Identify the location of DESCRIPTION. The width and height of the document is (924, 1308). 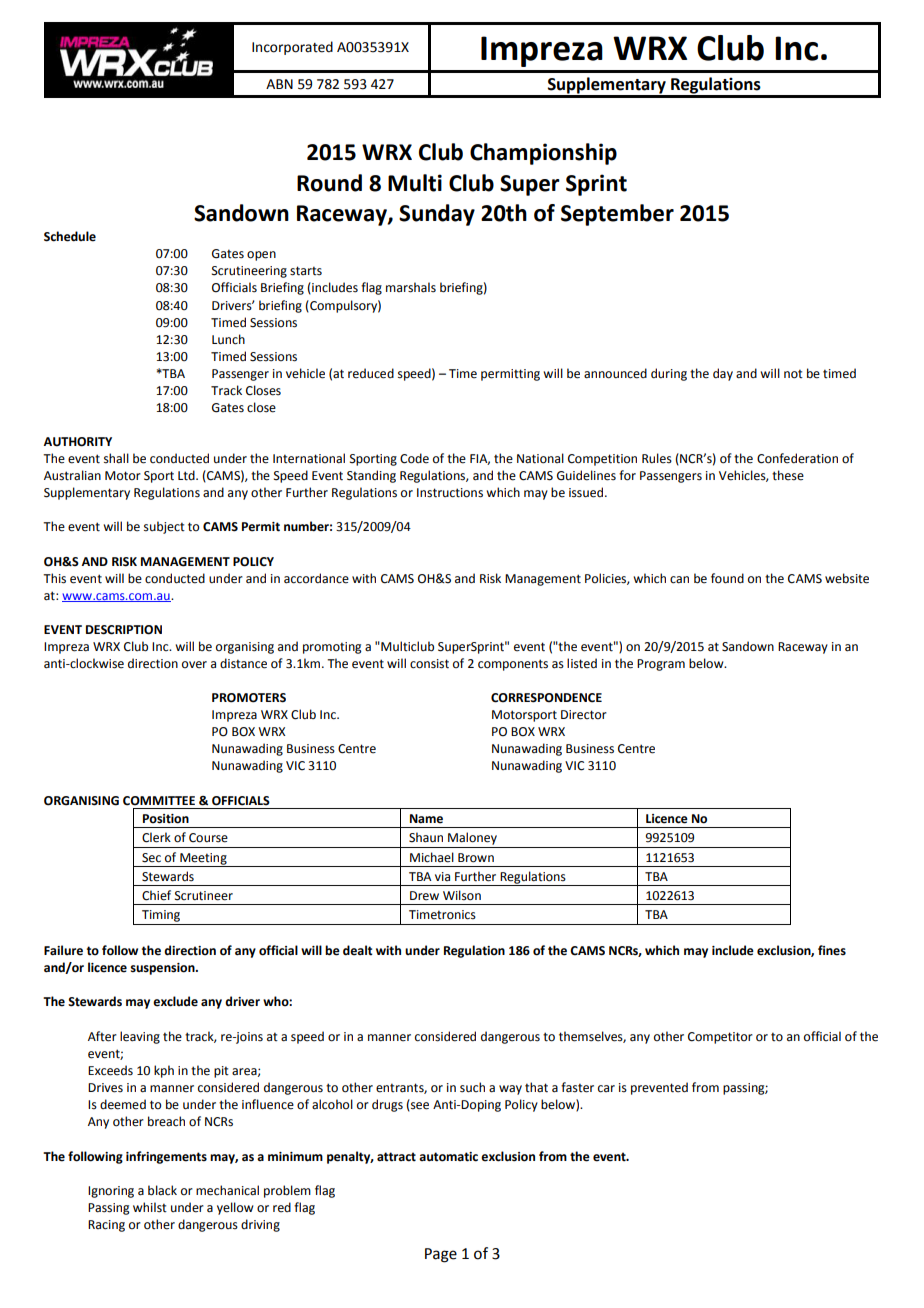
(124, 630).
